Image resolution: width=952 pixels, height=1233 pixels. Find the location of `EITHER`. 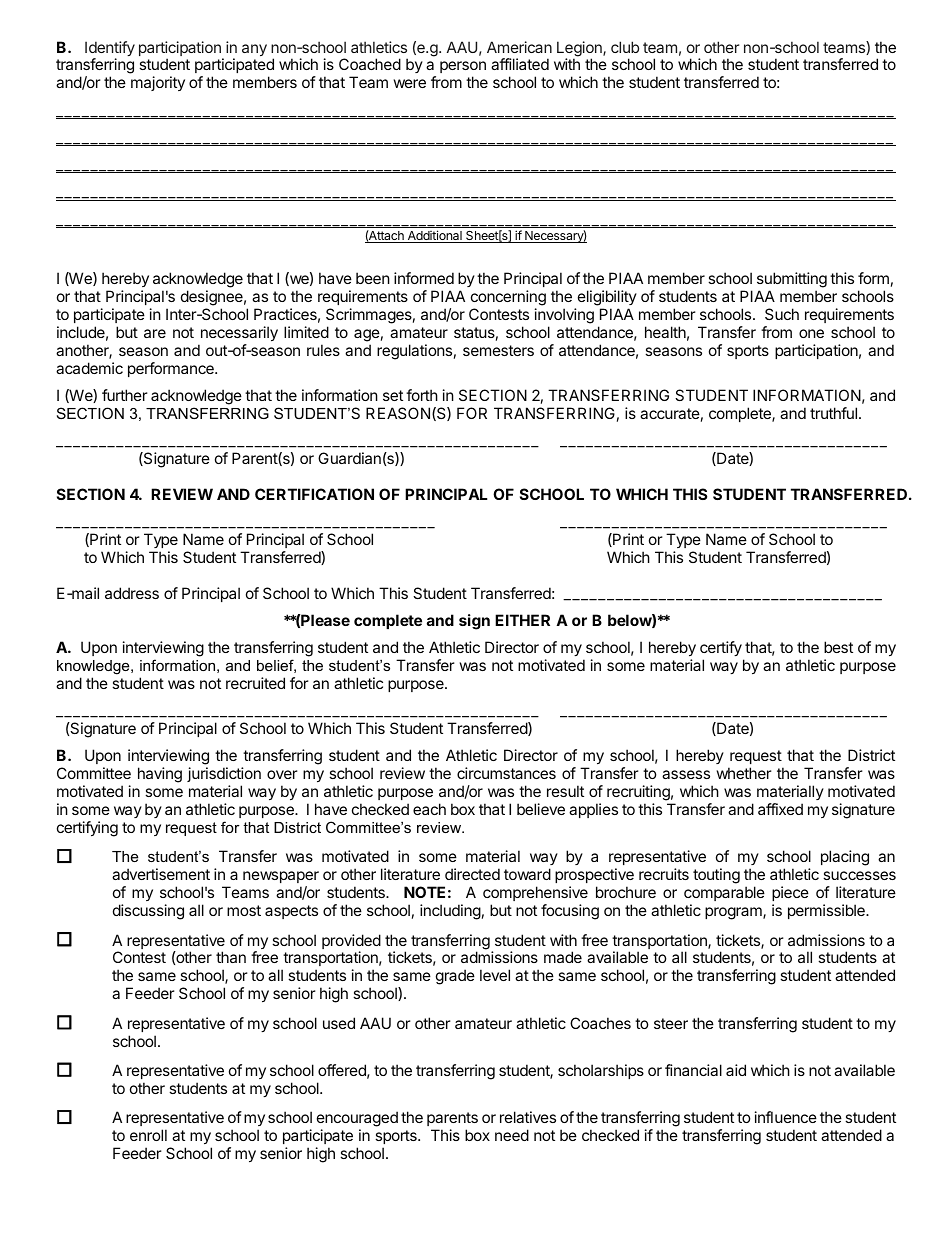

EITHER is located at coordinates (522, 620).
